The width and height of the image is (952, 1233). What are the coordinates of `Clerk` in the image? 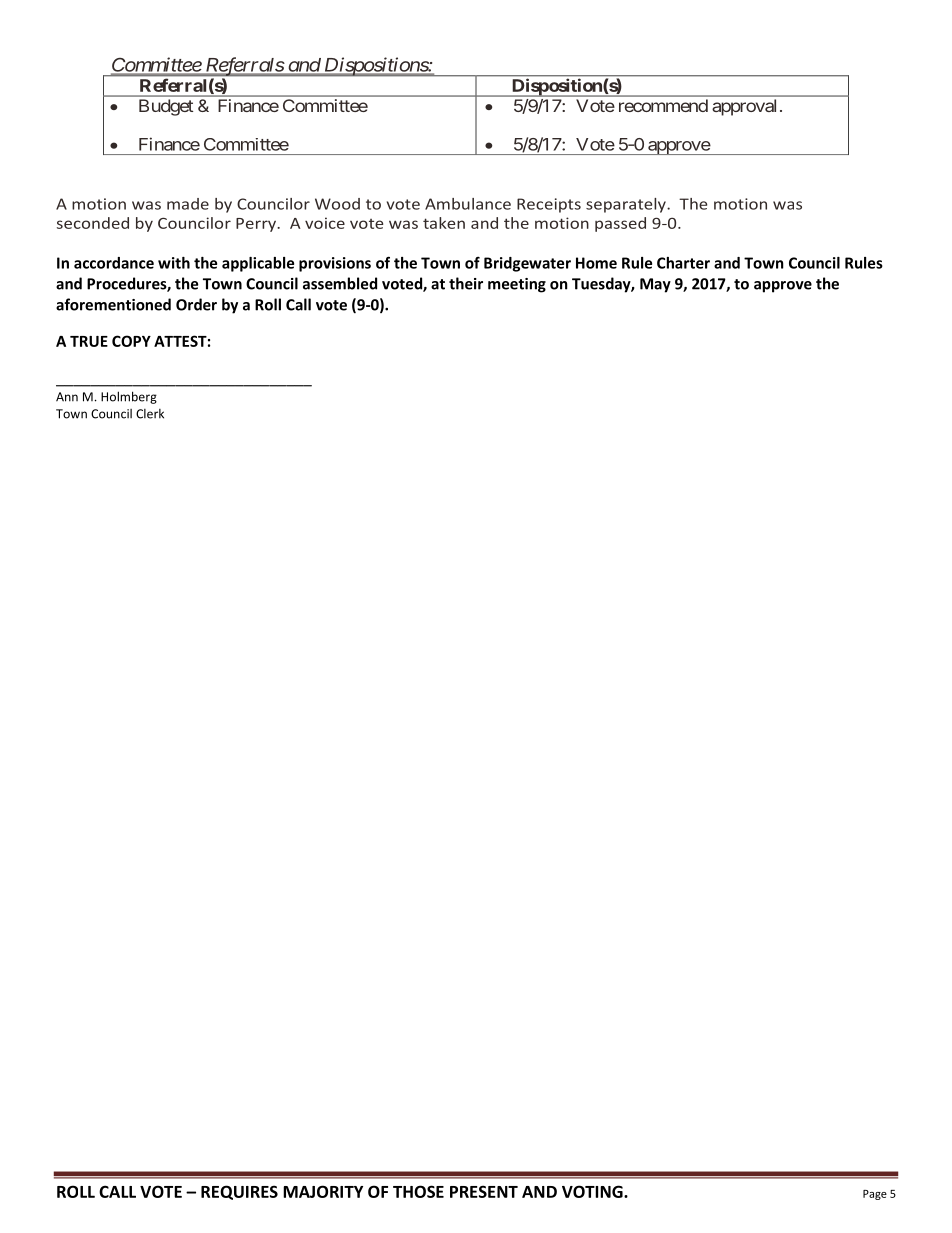 It's located at (150, 414).
